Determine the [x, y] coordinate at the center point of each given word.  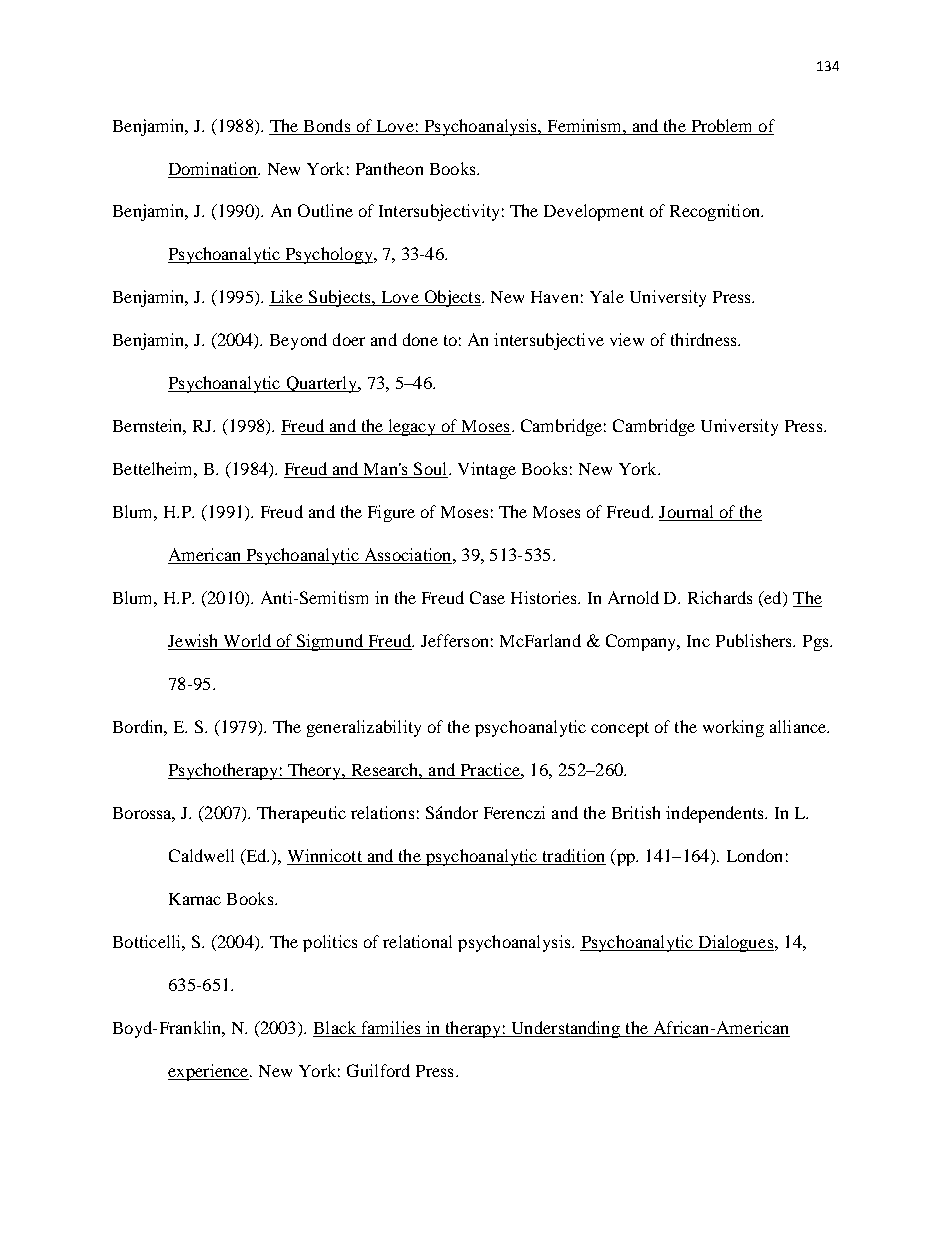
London [754, 855]
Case [487, 597]
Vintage [487, 470]
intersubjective [549, 341]
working [733, 728]
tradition [573, 857]
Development [594, 212]
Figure [391, 513]
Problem [721, 125]
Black [335, 1027]
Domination [214, 168]
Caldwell [201, 855]
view [627, 339]
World [247, 642]
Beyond [298, 341]
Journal [688, 513]
